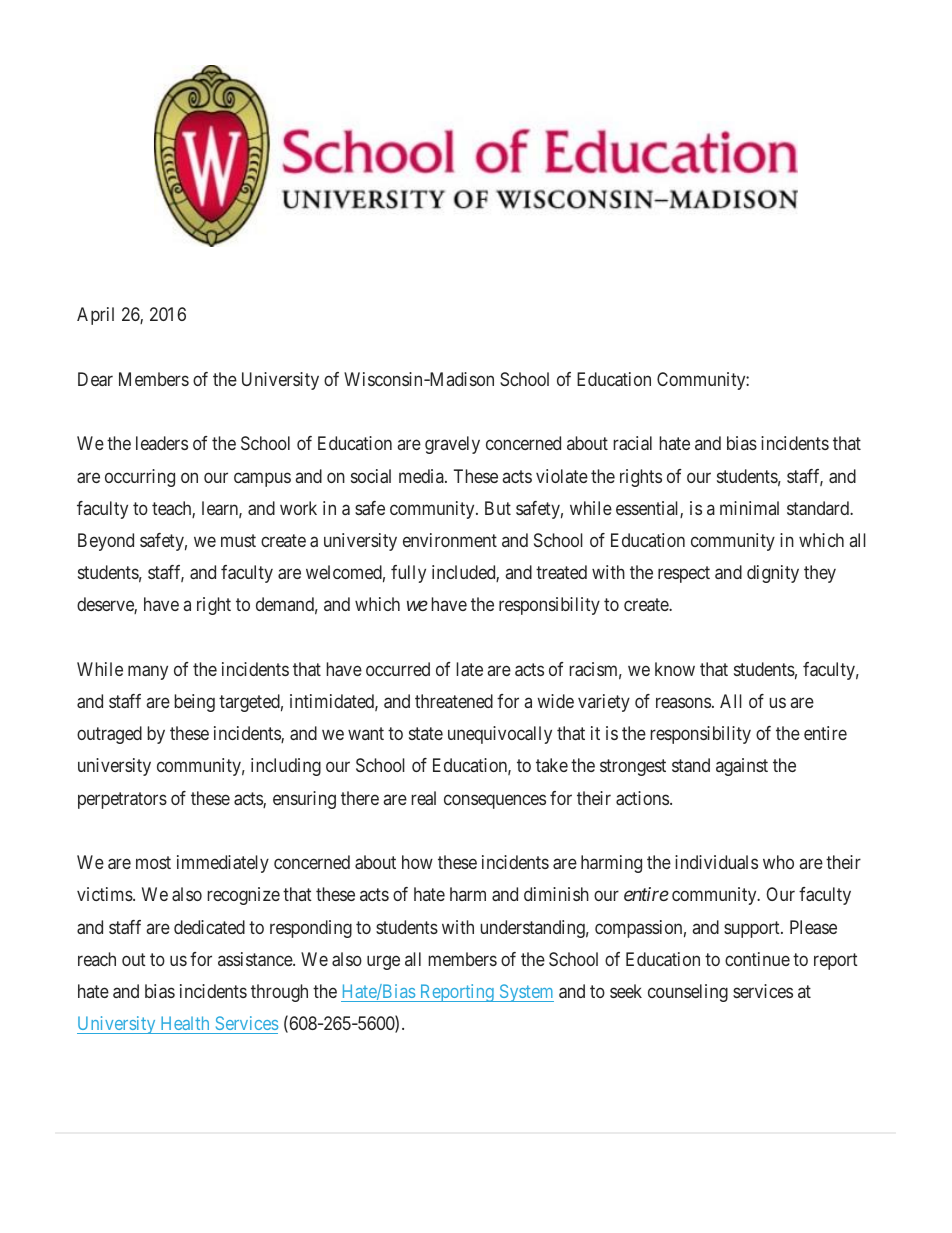 The height and width of the document is (1233, 952). What do you see at coordinates (95, 316) in the document?
I see `April` at bounding box center [95, 316].
